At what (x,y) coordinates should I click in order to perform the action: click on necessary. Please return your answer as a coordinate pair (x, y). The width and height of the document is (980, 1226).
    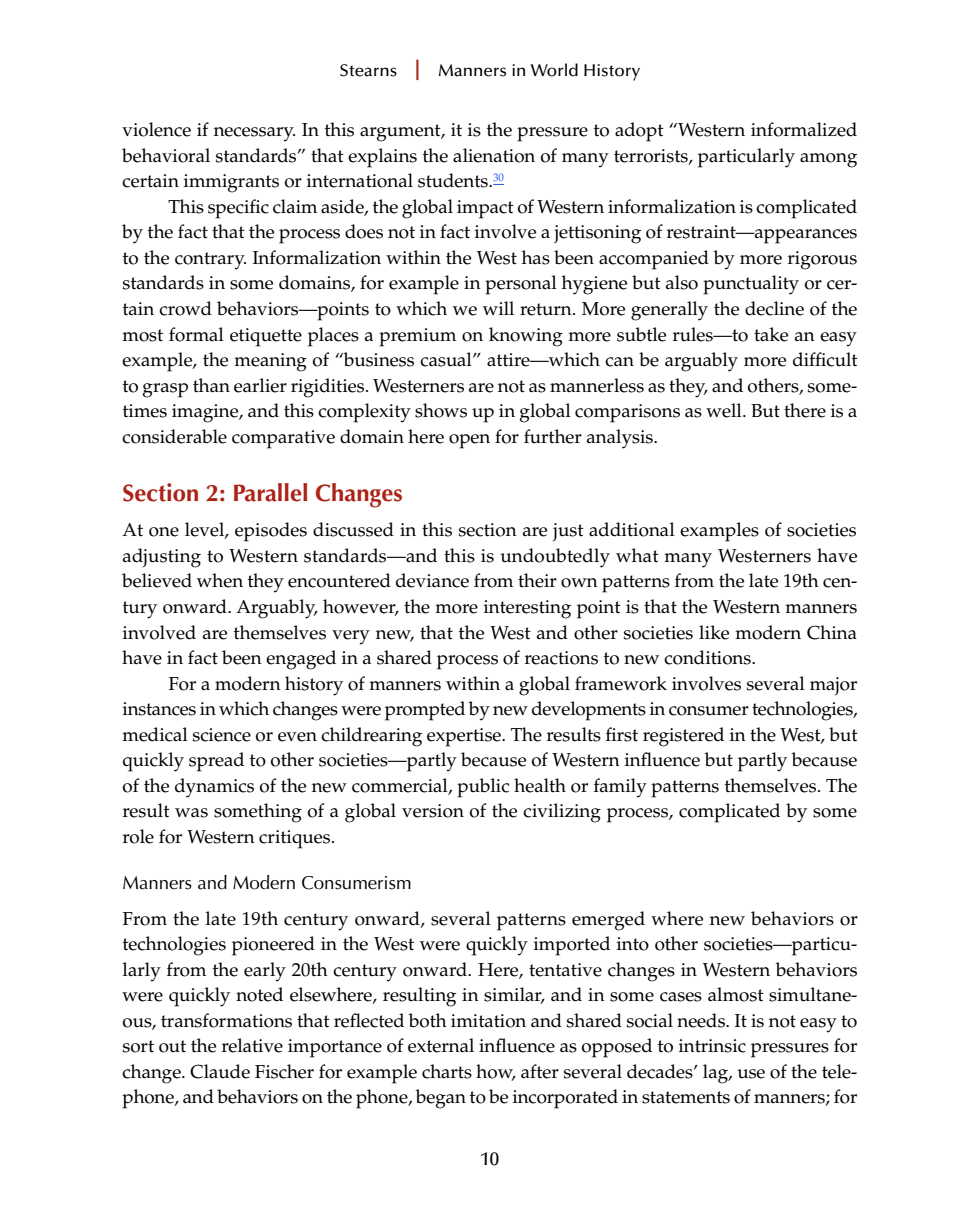
    Looking at the image, I should click on (254, 134).
